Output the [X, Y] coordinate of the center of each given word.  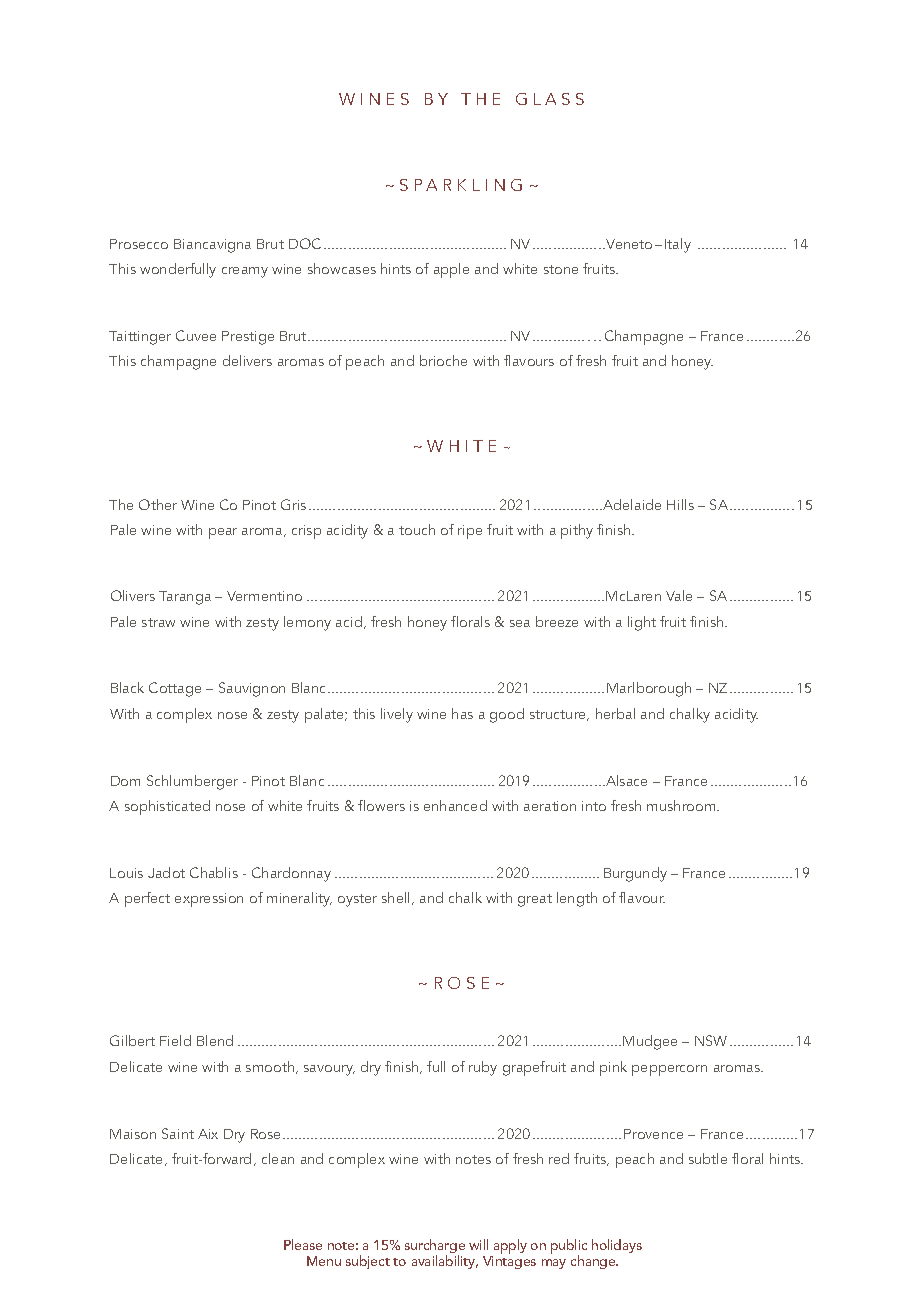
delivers [247, 360]
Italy [678, 245]
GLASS [550, 99]
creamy [245, 272]
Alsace [625, 780]
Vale [679, 595]
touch [417, 529]
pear [223, 533]
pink [613, 1068]
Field [175, 1040]
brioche [443, 360]
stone [561, 269]
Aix [208, 1134]
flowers [381, 805]
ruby [483, 1068]
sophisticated [167, 807]
